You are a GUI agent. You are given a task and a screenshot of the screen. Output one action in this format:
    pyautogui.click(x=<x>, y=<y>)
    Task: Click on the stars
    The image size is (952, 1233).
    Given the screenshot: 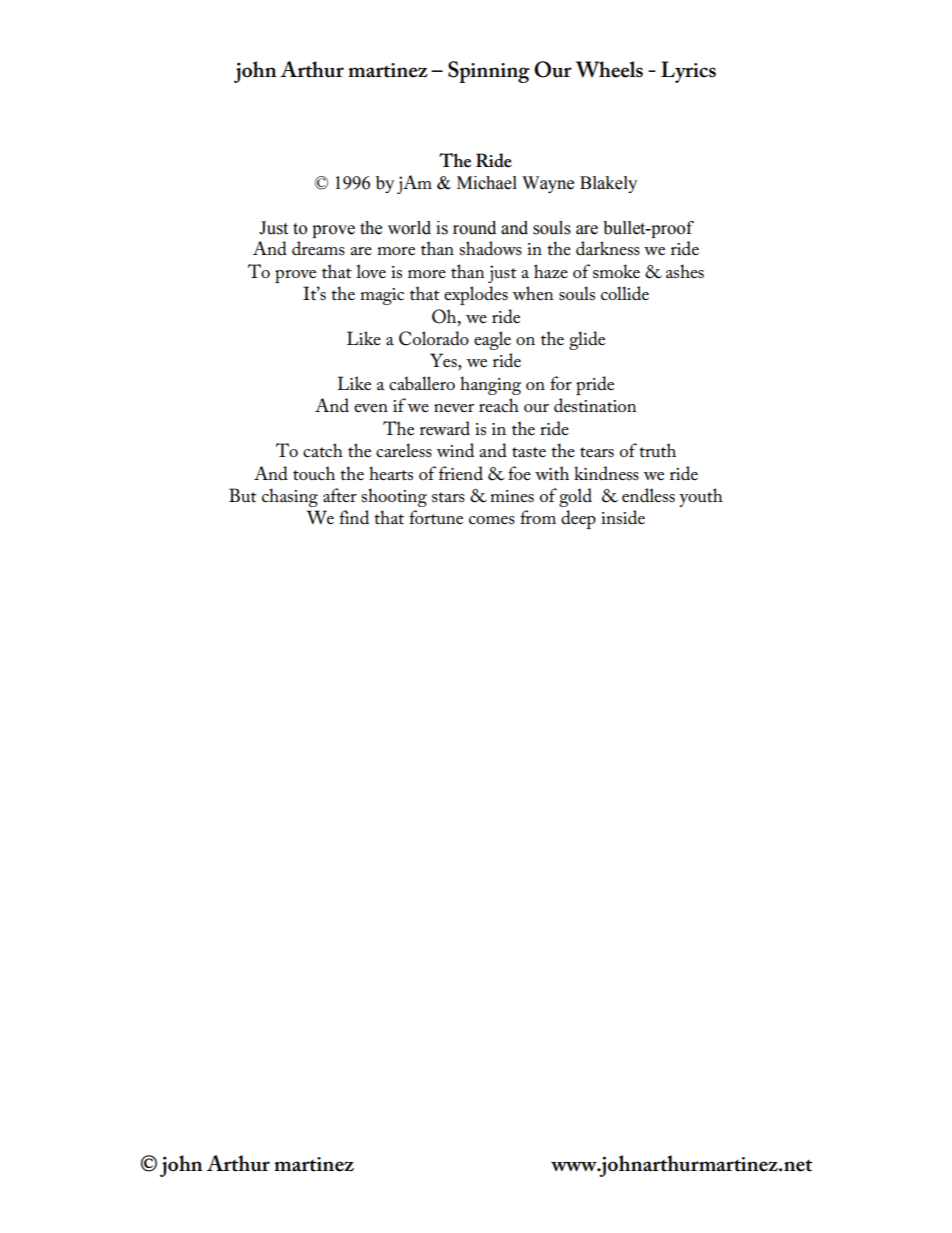 What is the action you would take?
    pyautogui.click(x=448, y=497)
